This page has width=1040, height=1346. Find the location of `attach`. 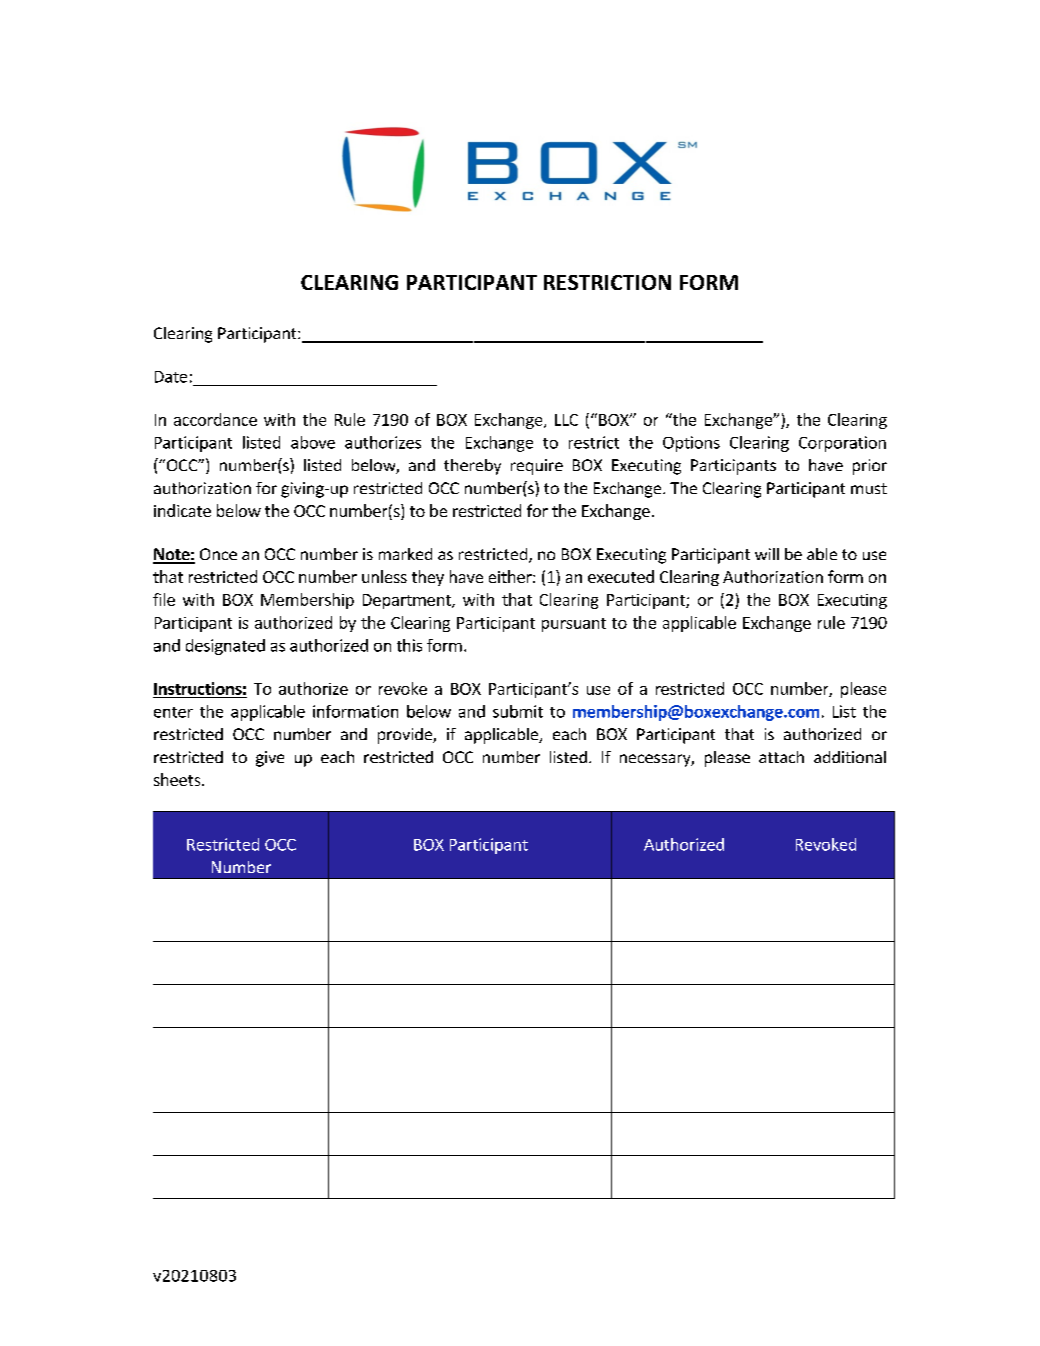

attach is located at coordinates (781, 757).
